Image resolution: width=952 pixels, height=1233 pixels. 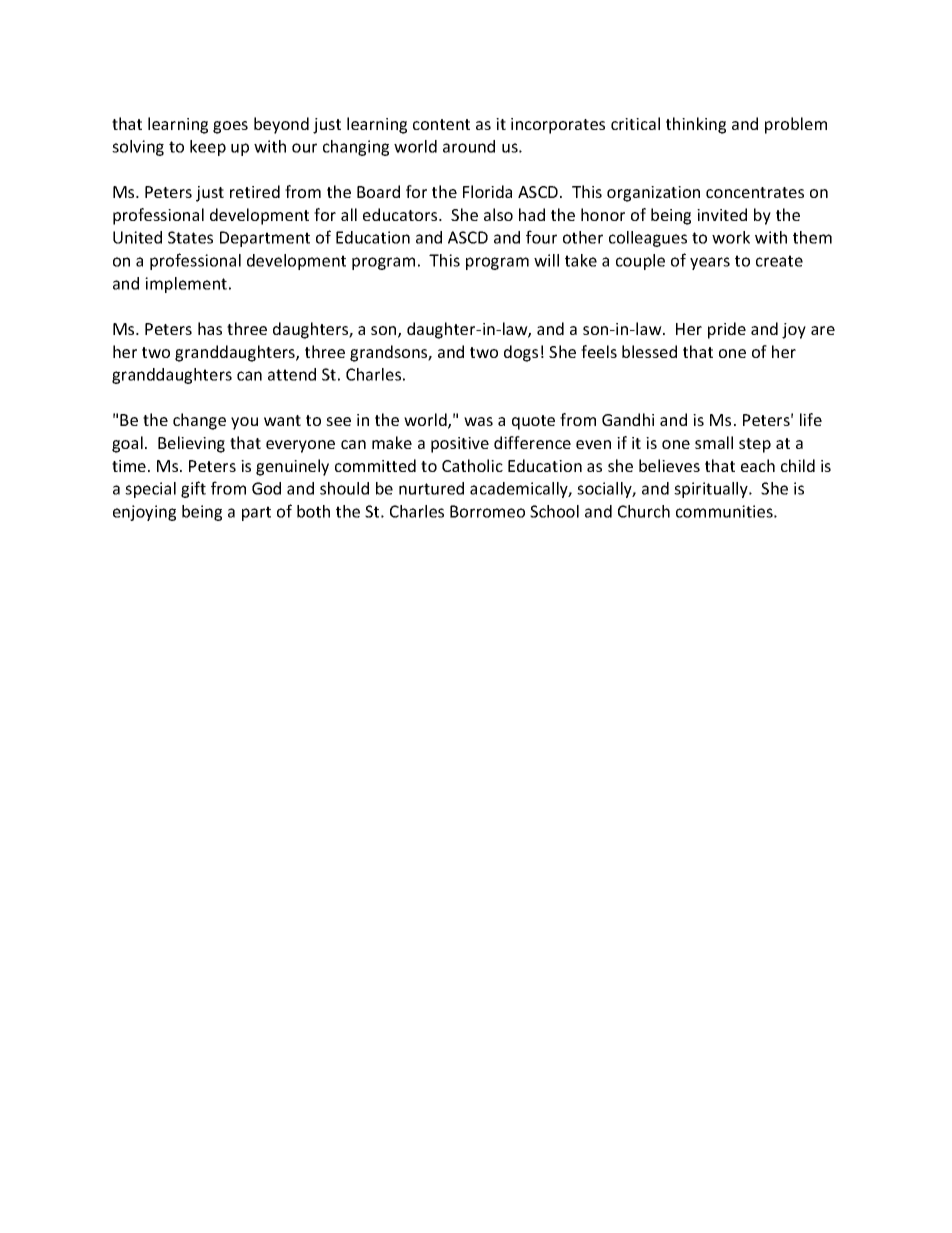 What do you see at coordinates (696, 125) in the screenshot?
I see `thinking` at bounding box center [696, 125].
